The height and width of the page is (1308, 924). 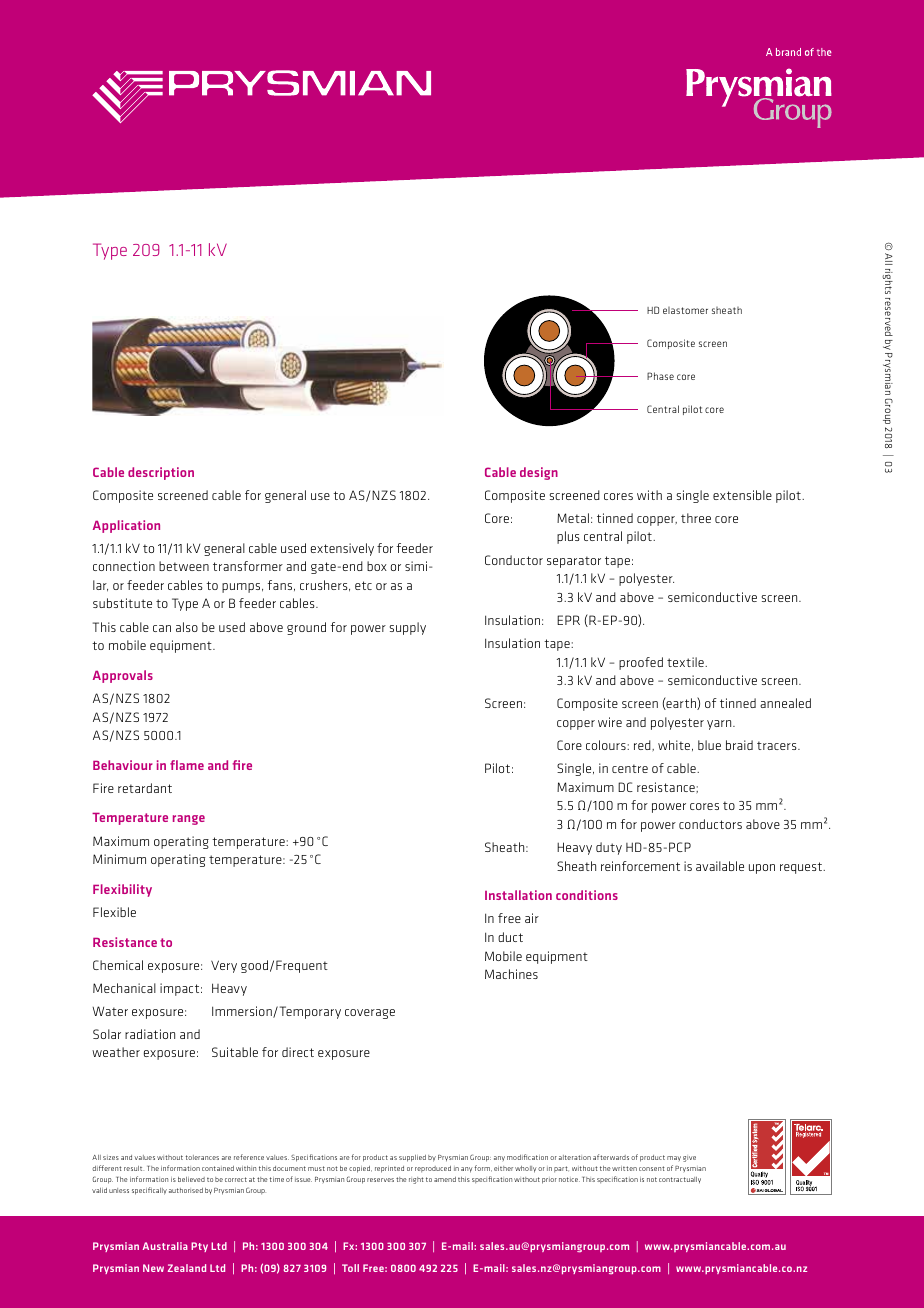 I want to click on description, so click(x=161, y=473).
